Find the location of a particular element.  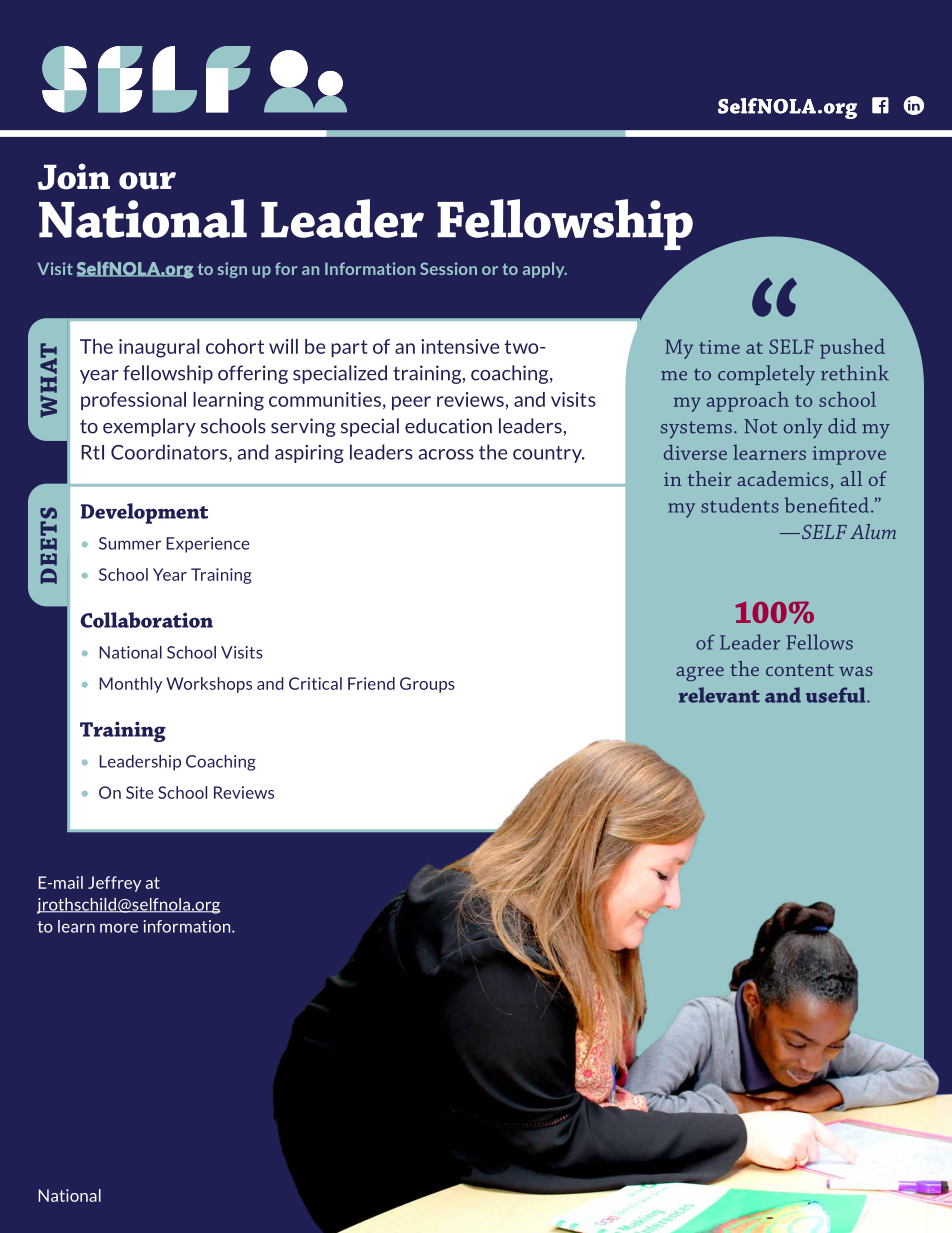

more is located at coordinates (119, 928).
